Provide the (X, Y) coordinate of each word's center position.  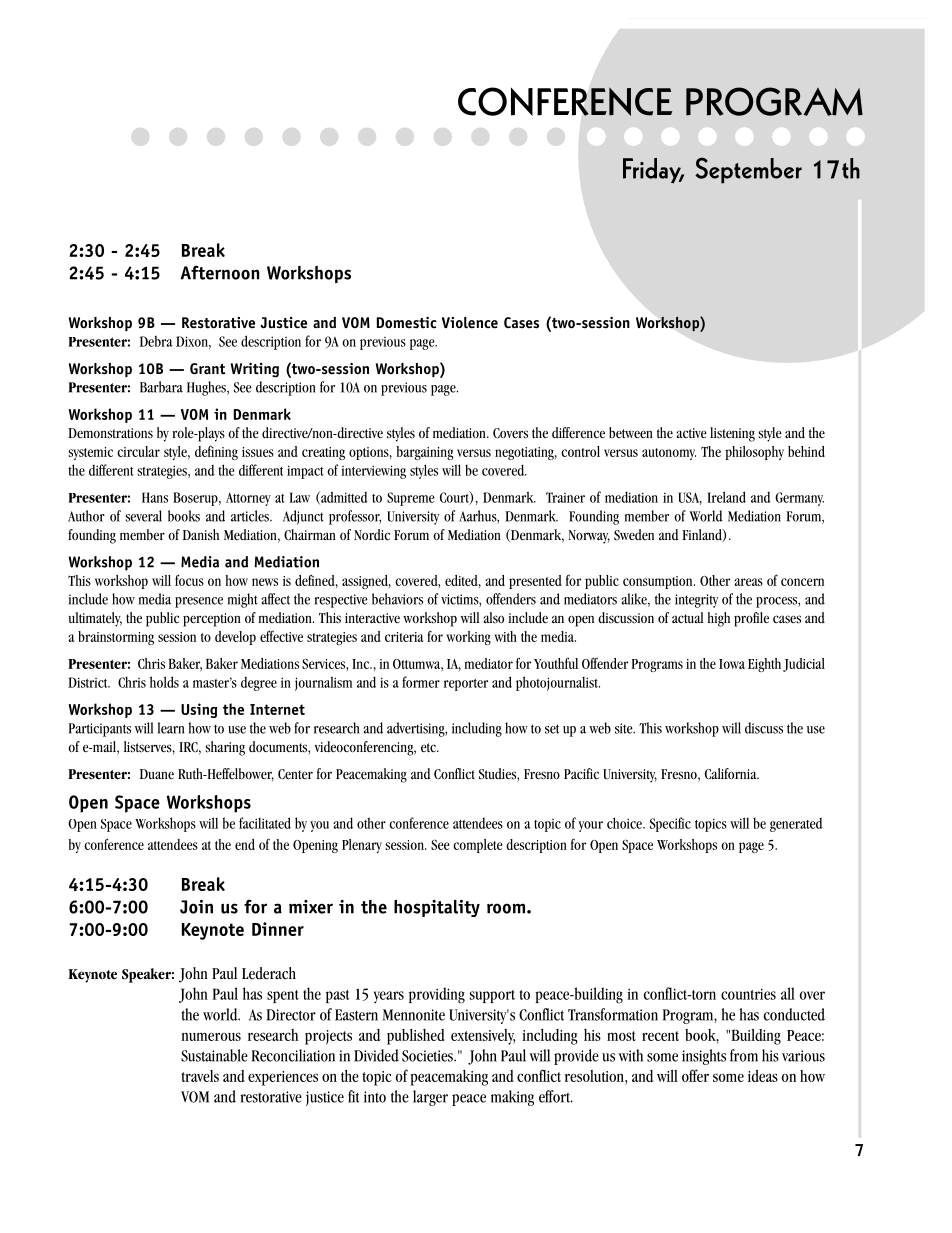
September (748, 170)
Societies (428, 1056)
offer (695, 1075)
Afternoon (220, 272)
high (719, 619)
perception (212, 620)
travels (200, 1076)
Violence (470, 323)
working (468, 638)
